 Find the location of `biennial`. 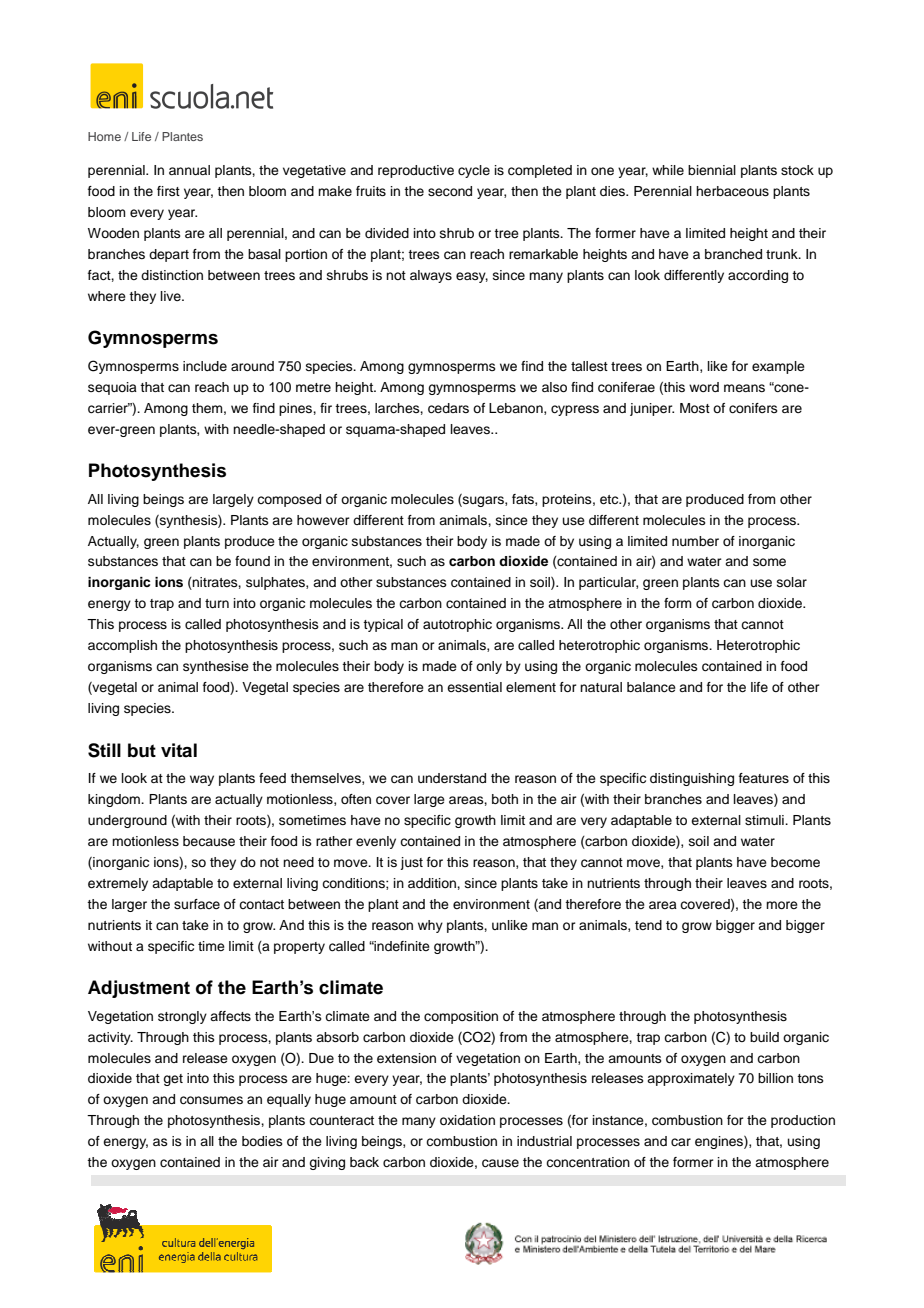

biennial is located at coordinates (712, 170).
